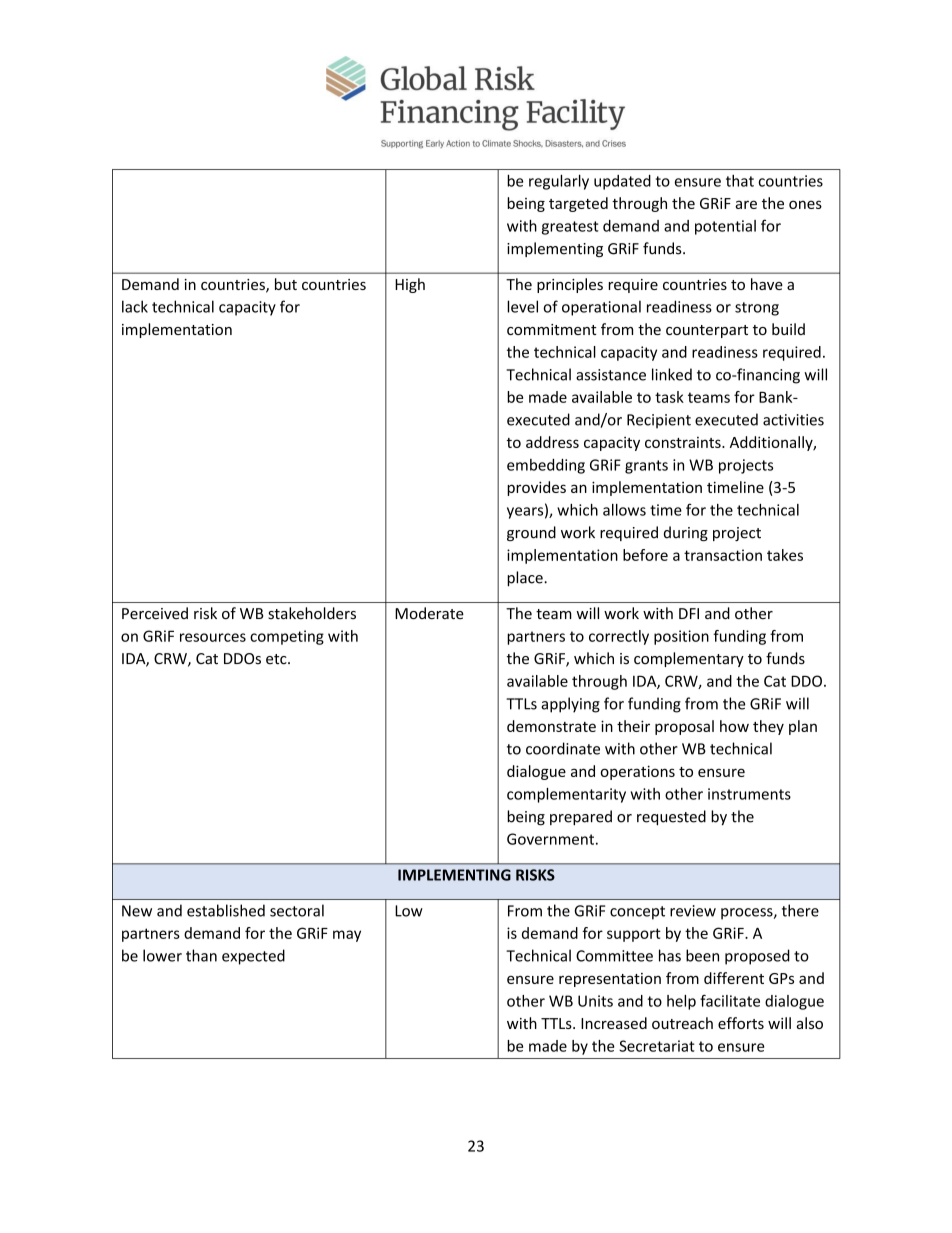 The height and width of the screenshot is (1233, 952). Describe the element at coordinates (559, 182) in the screenshot. I see `regularly` at that location.
